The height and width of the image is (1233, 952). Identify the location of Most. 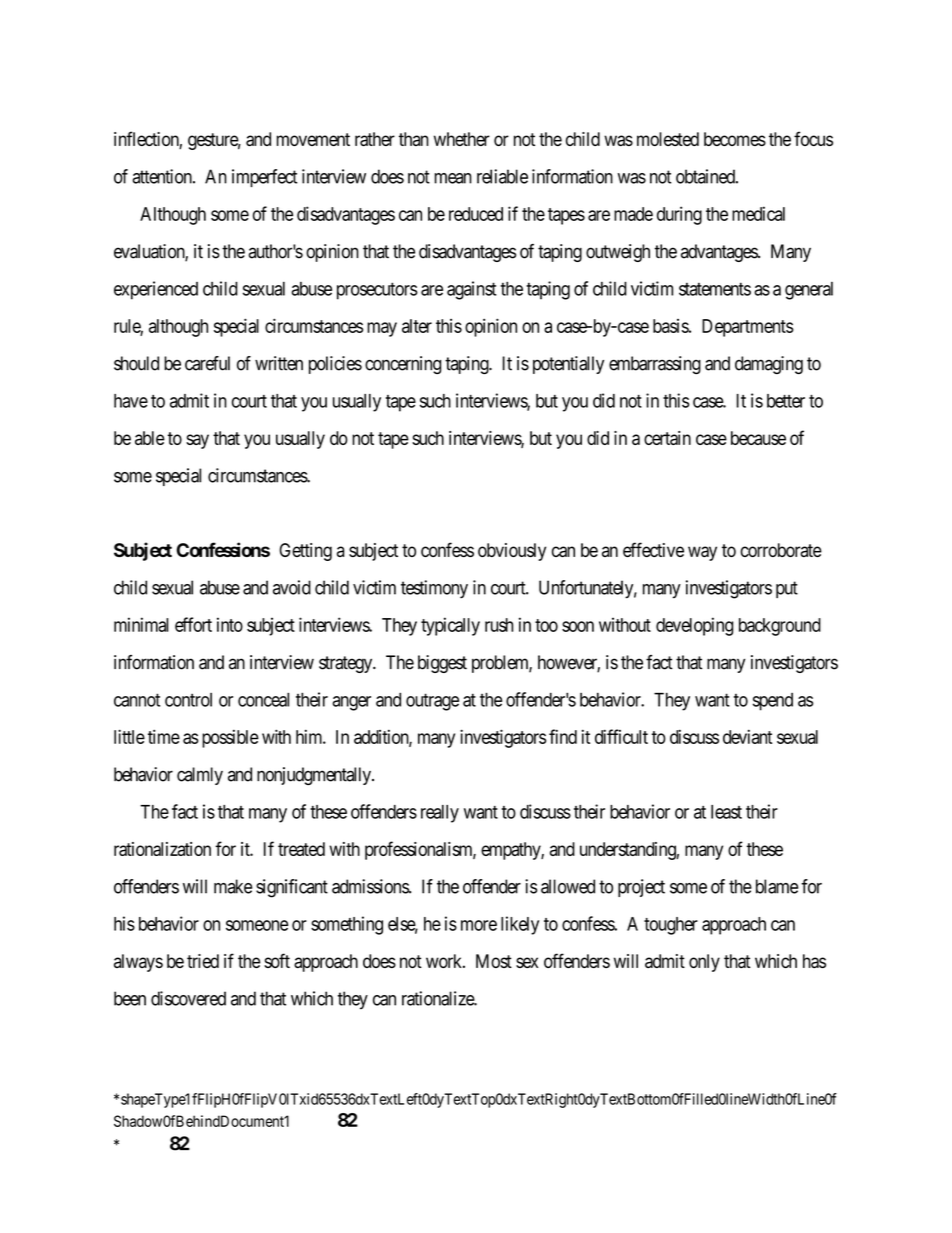
(494, 961).
